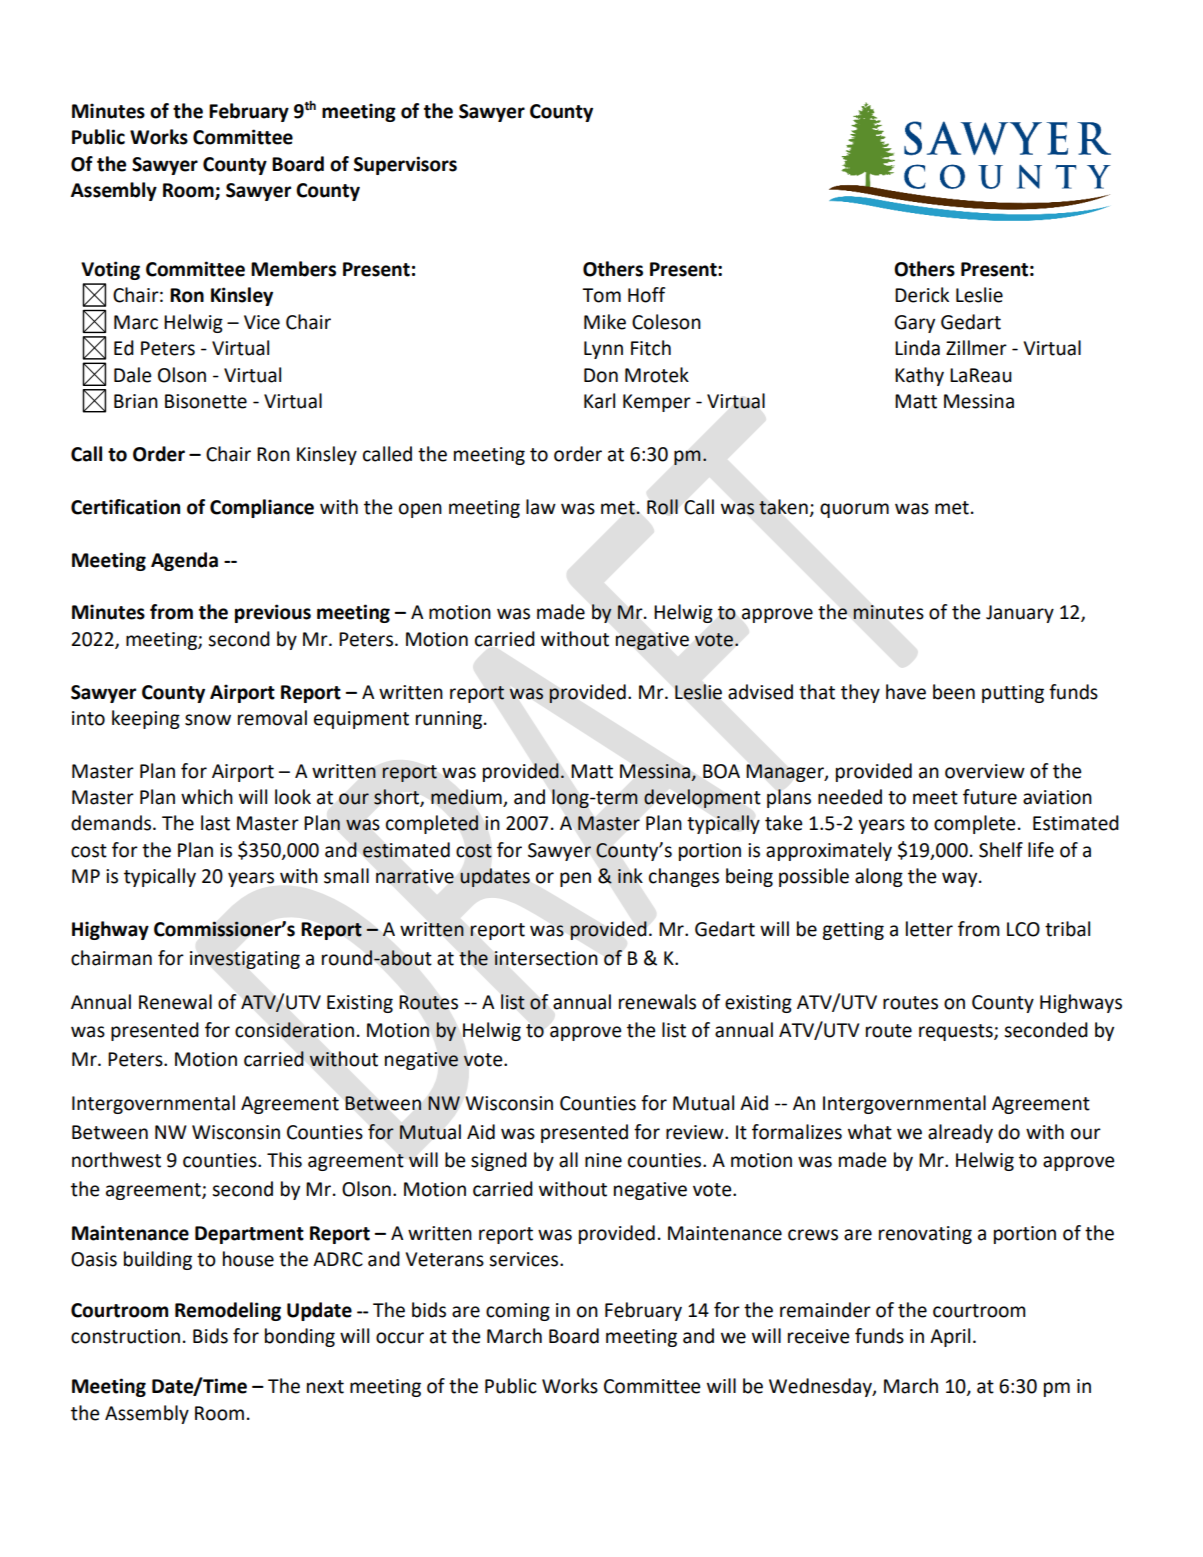  Describe the element at coordinates (929, 929) in the screenshot. I see `letter` at that location.
